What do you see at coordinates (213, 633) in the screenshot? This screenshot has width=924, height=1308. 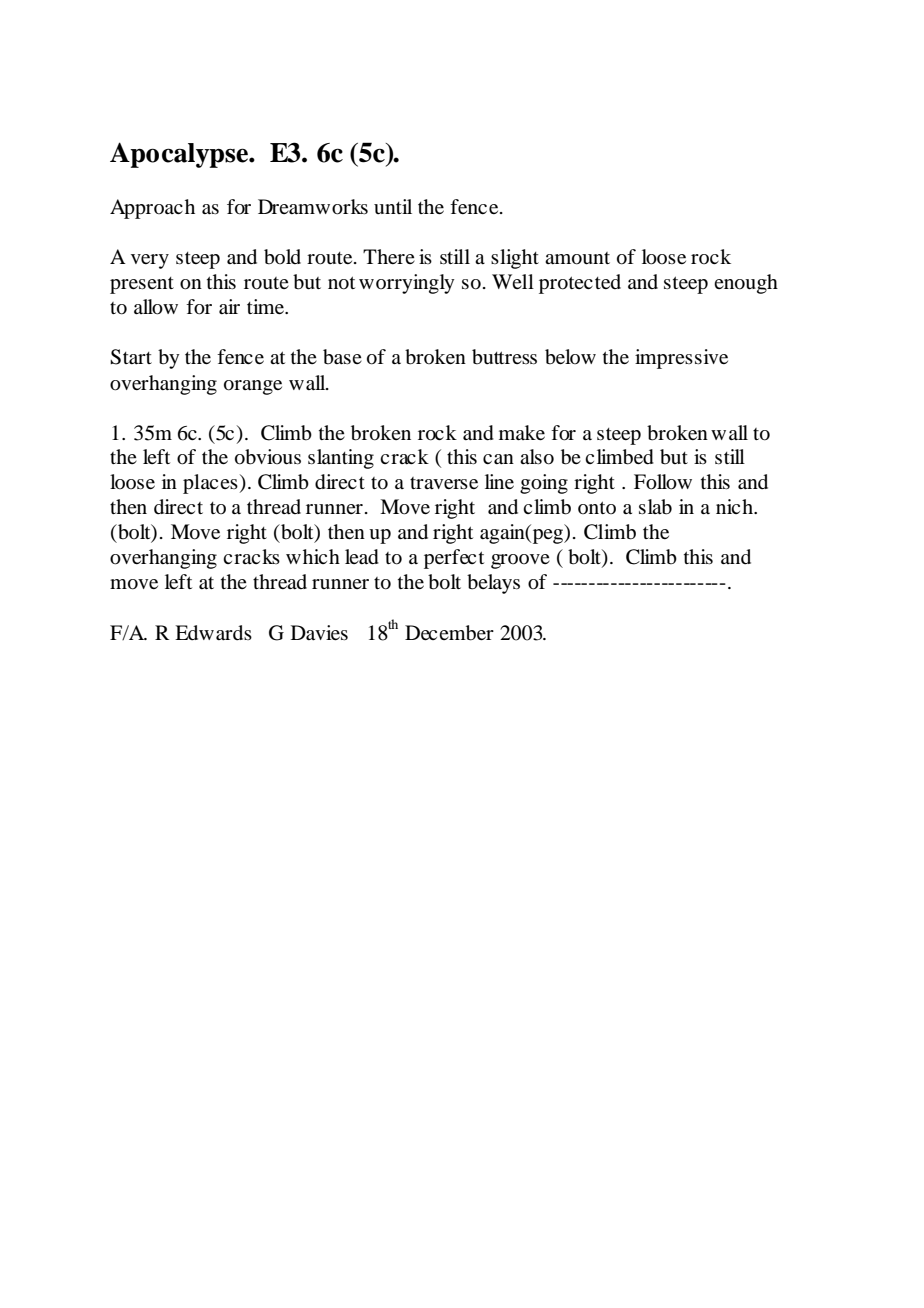 I see `Edwards` at bounding box center [213, 633].
